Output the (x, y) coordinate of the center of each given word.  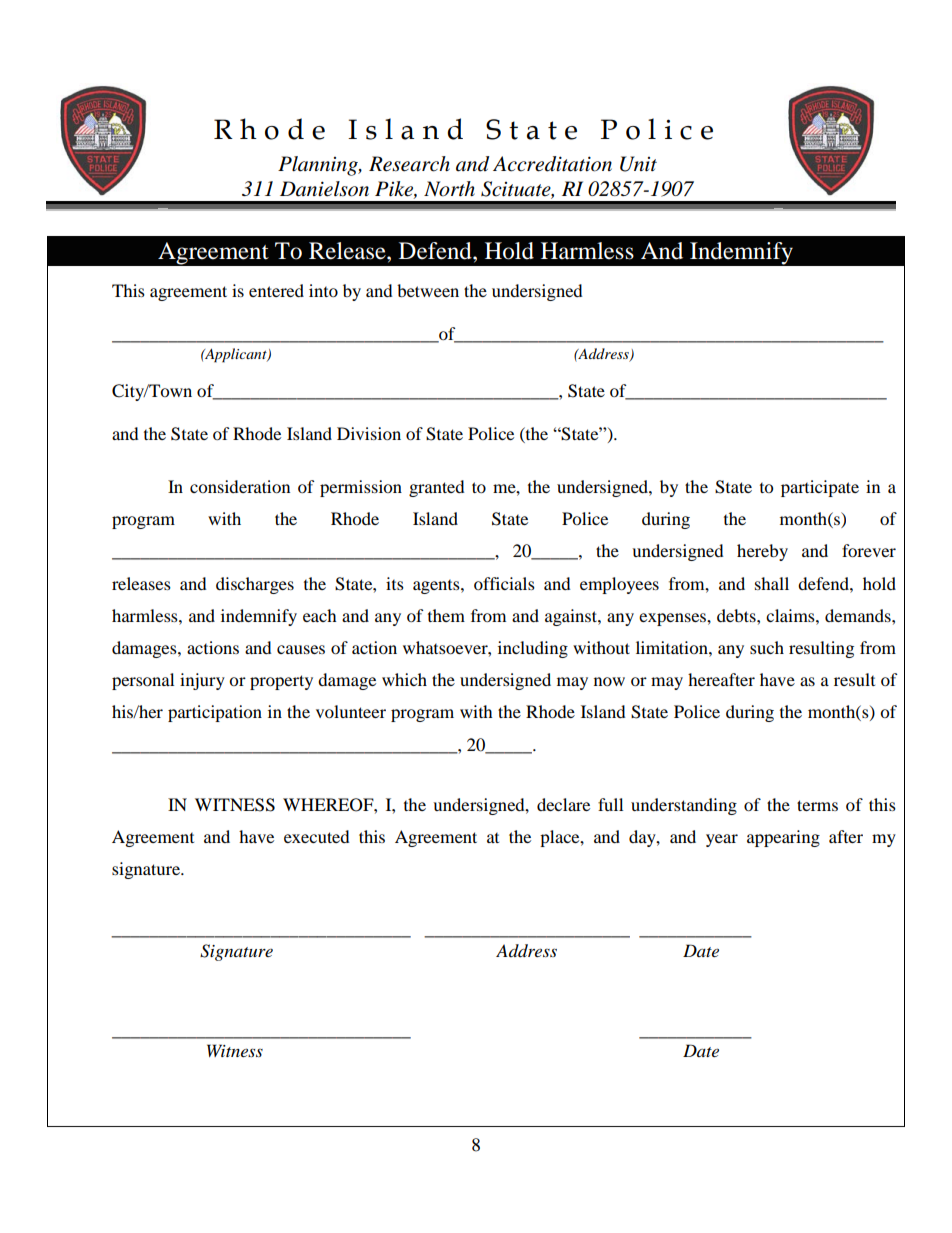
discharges (255, 585)
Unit (638, 164)
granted (437, 488)
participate (820, 488)
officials (504, 583)
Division (369, 433)
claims (791, 615)
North (449, 189)
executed (317, 836)
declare (563, 804)
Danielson (324, 189)
